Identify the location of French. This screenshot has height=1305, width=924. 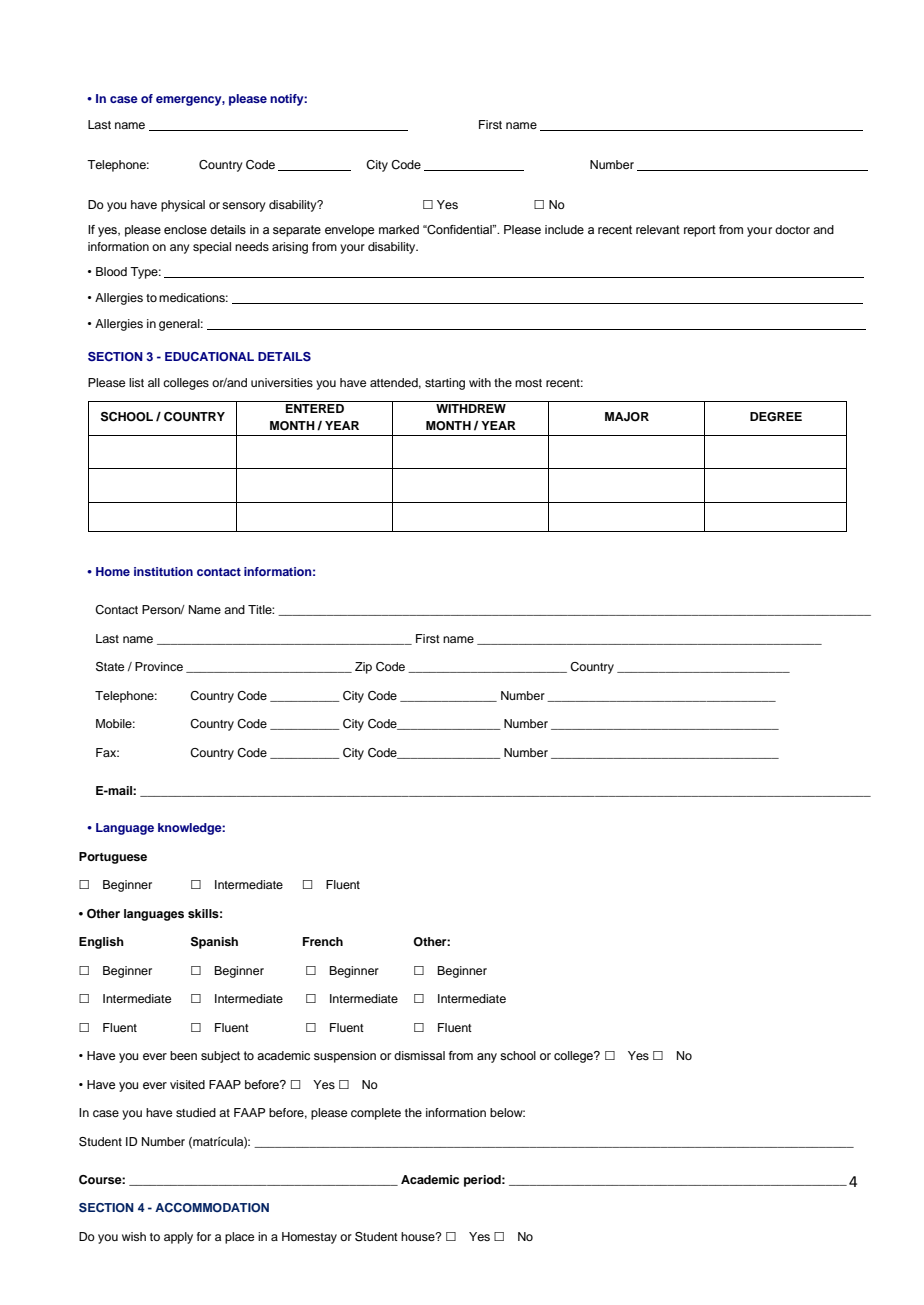
(323, 941).
